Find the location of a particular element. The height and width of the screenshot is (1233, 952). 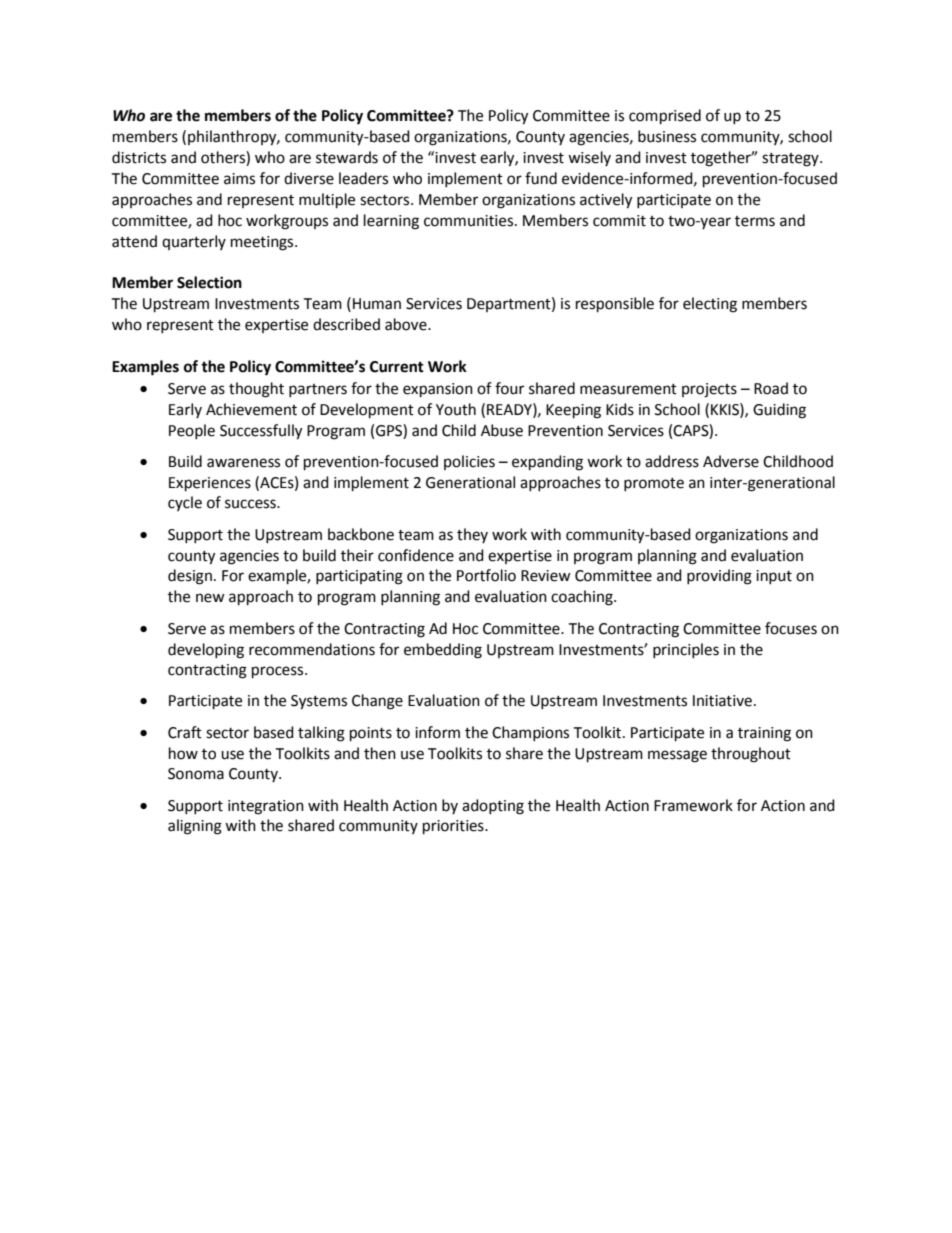

business is located at coordinates (667, 136).
